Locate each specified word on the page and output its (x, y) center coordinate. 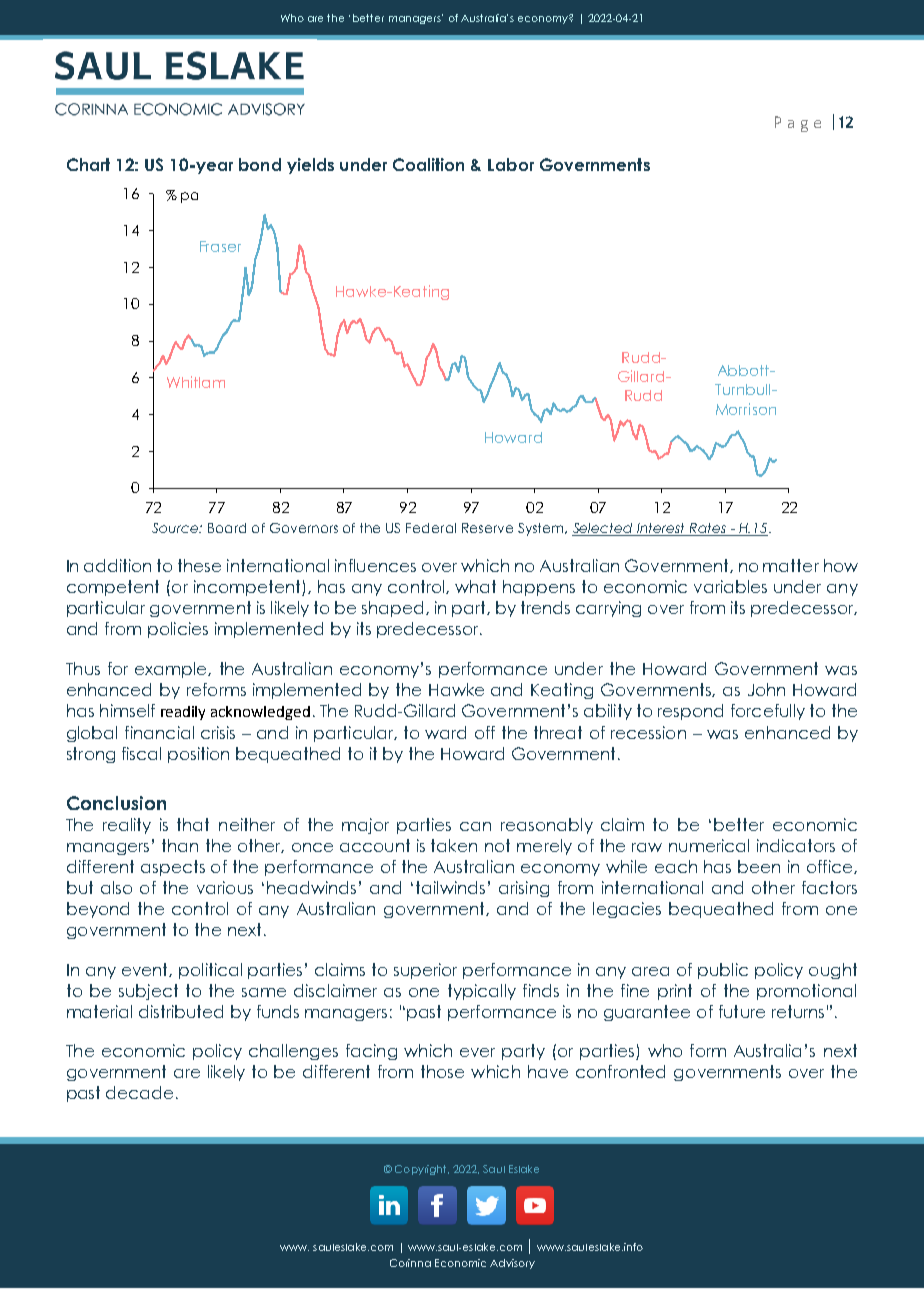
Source (176, 528)
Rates (708, 529)
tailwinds (450, 887)
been (759, 866)
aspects (173, 868)
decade (139, 1092)
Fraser (220, 246)
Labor (511, 164)
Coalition (428, 164)
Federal (431, 528)
